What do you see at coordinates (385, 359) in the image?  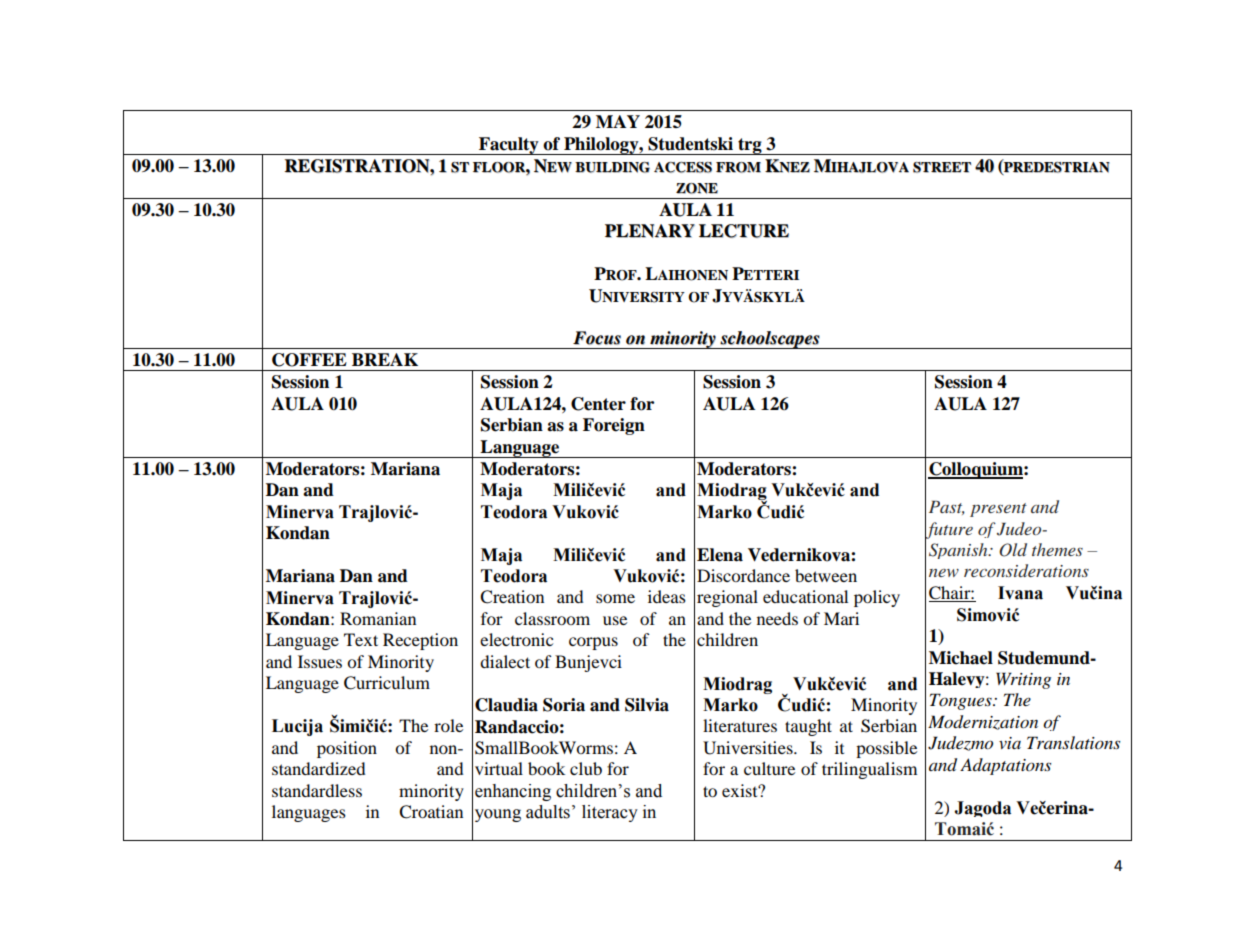 I see `BREAK` at bounding box center [385, 359].
